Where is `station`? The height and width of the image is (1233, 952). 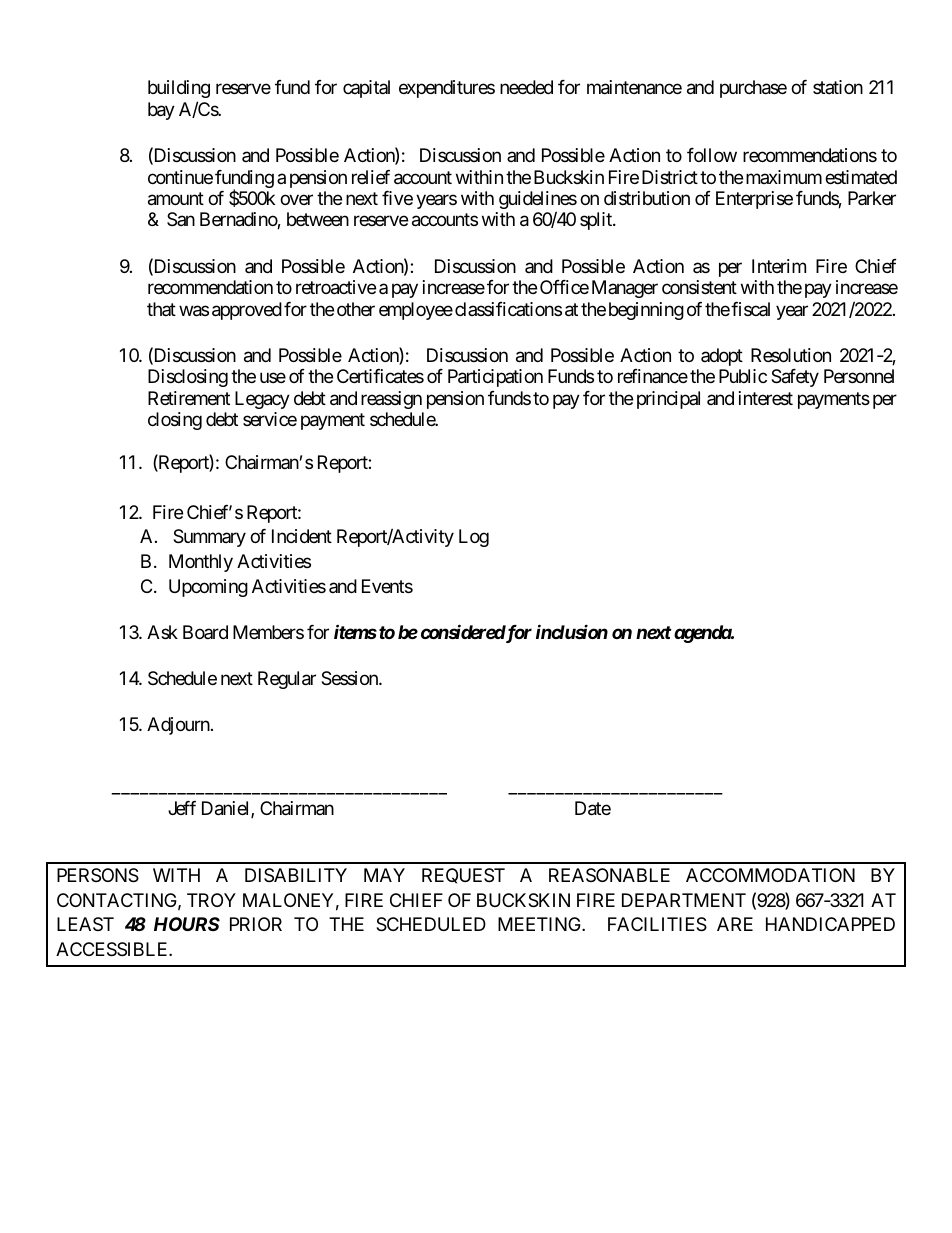 station is located at coordinates (838, 87).
